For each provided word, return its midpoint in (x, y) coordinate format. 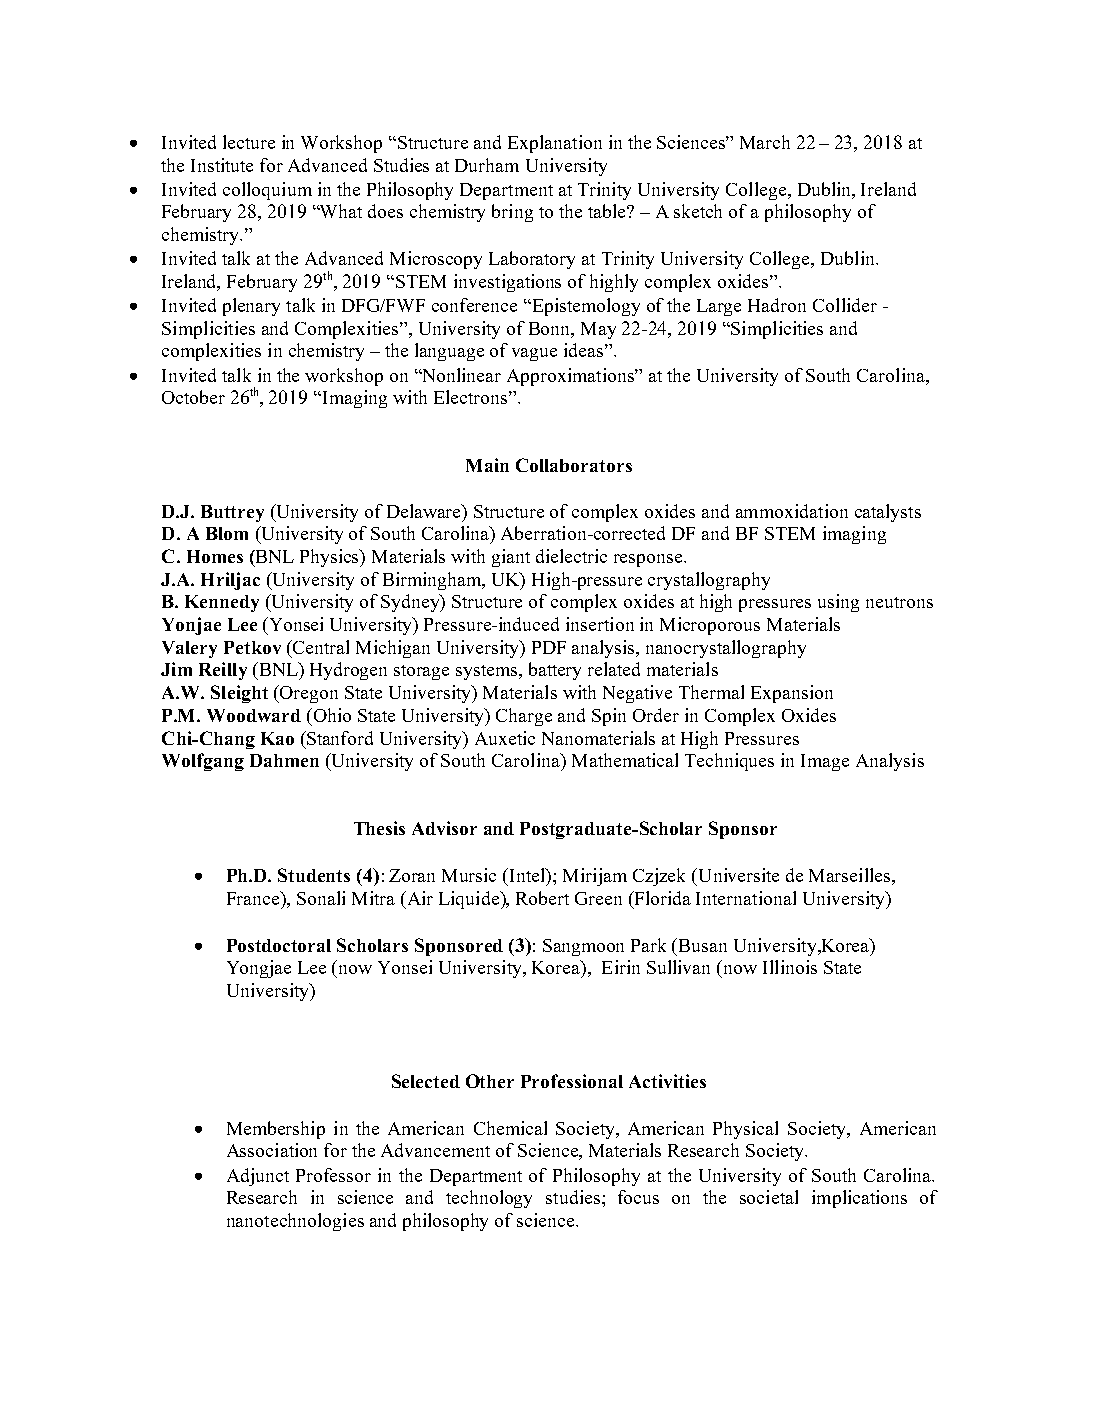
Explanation (555, 144)
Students (314, 875)
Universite (737, 875)
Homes (215, 556)
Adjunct (258, 1177)
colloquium (267, 191)
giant (511, 558)
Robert (542, 898)
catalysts (888, 513)
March (765, 142)
